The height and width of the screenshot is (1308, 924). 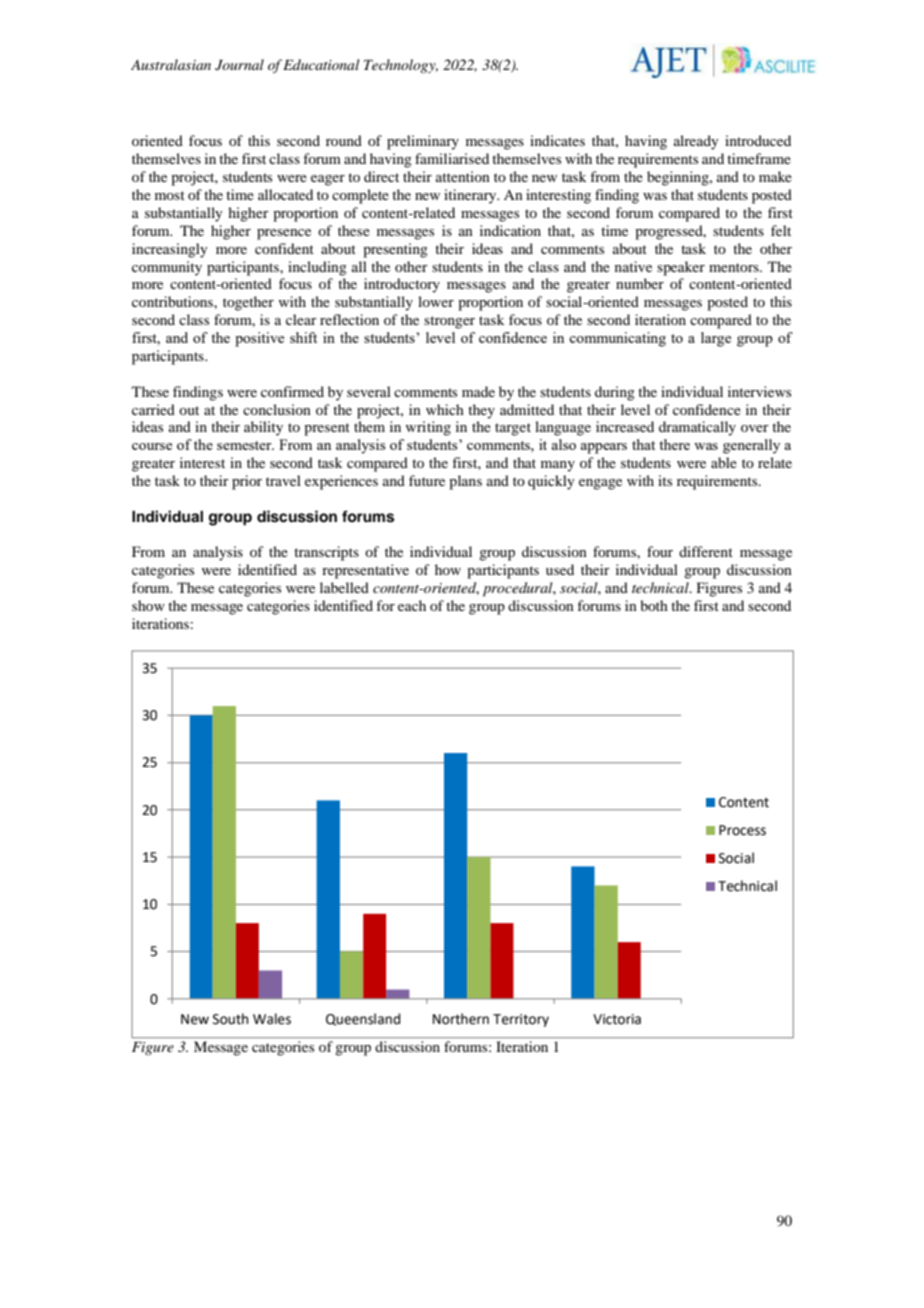 I want to click on each, so click(x=412, y=605).
